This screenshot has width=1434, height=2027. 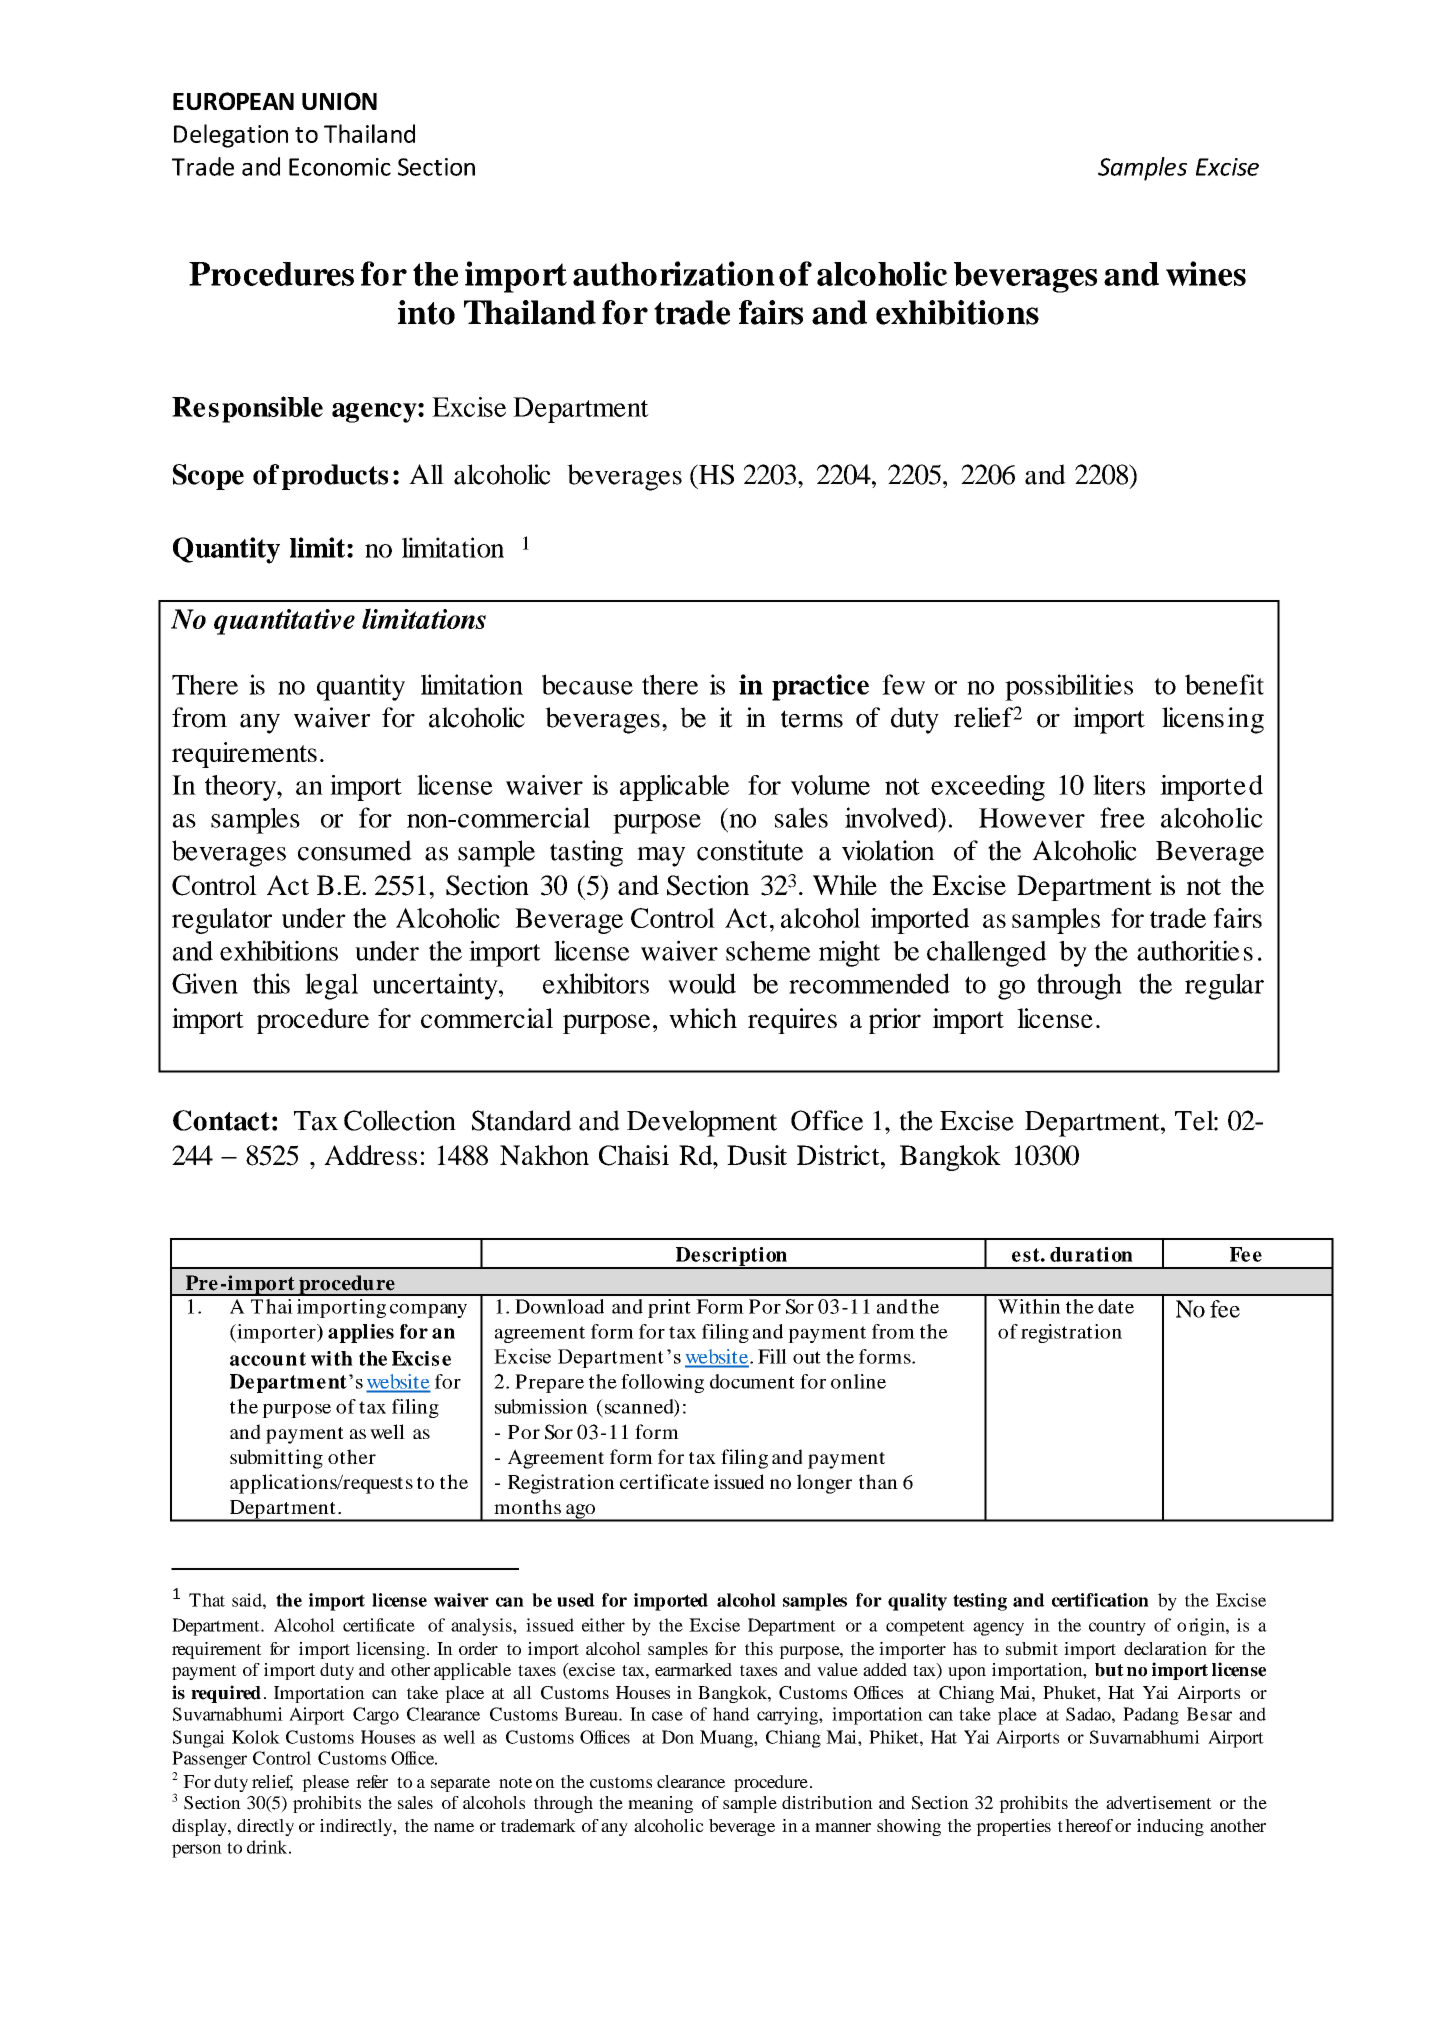 What do you see at coordinates (731, 1257) in the screenshot?
I see `Description` at bounding box center [731, 1257].
